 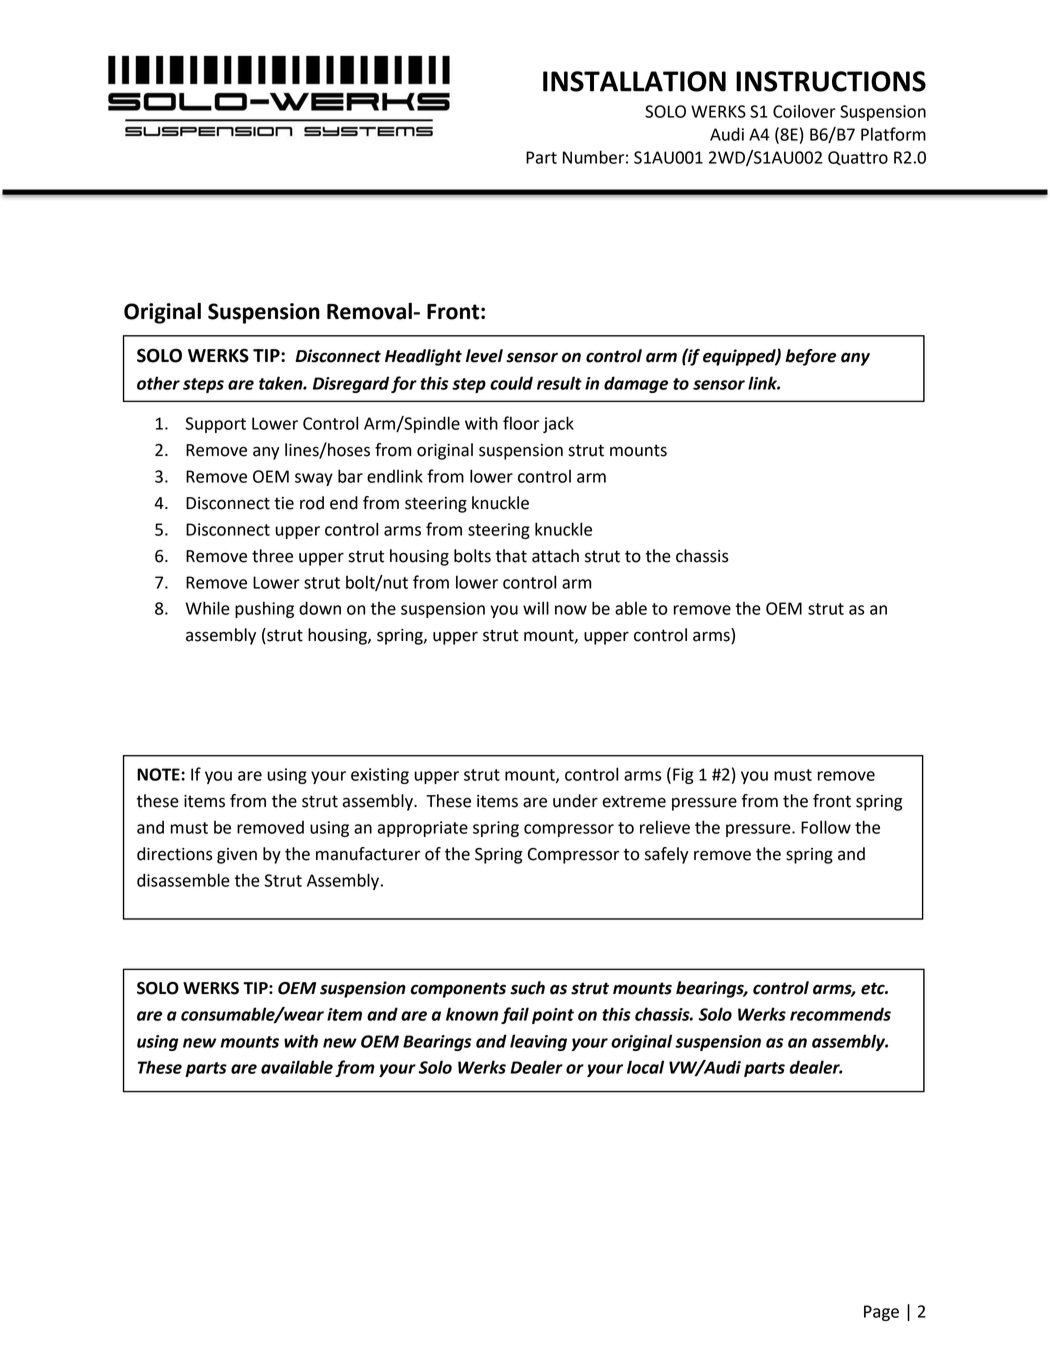 What do you see at coordinates (536, 608) in the screenshot?
I see `will` at bounding box center [536, 608].
